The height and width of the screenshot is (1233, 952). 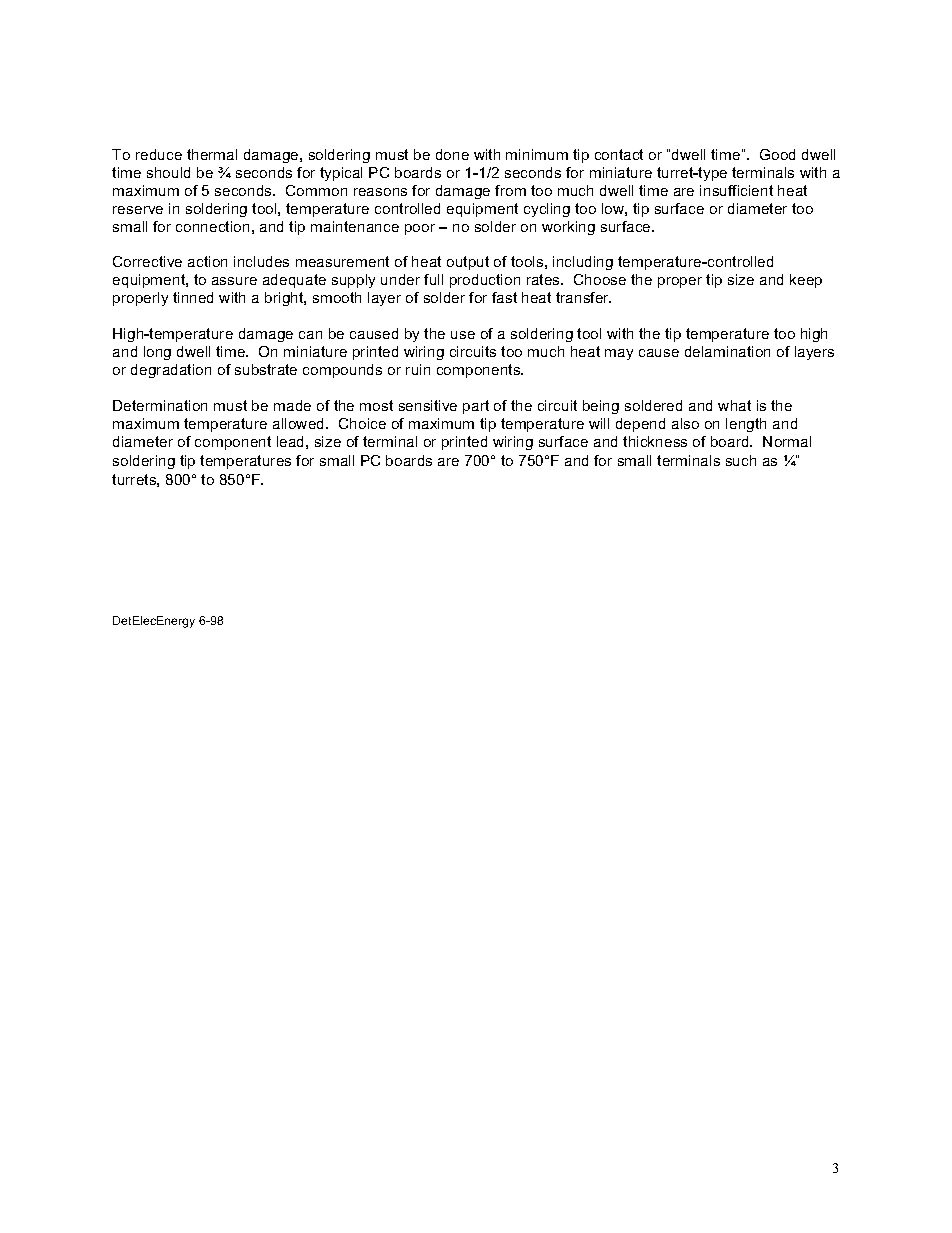 I want to click on Determination, so click(x=160, y=405).
